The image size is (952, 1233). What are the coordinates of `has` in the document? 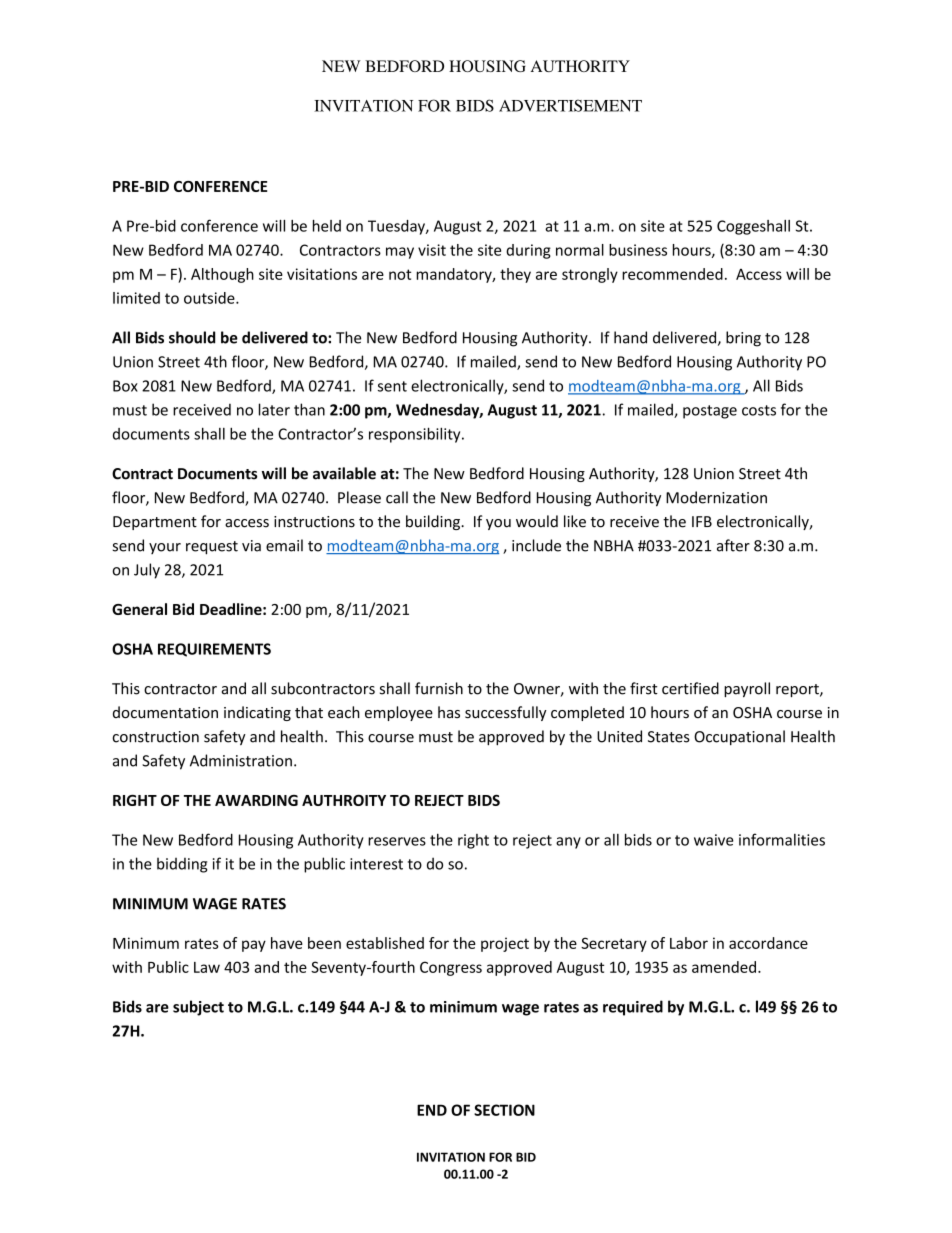 It's located at (449, 712).
